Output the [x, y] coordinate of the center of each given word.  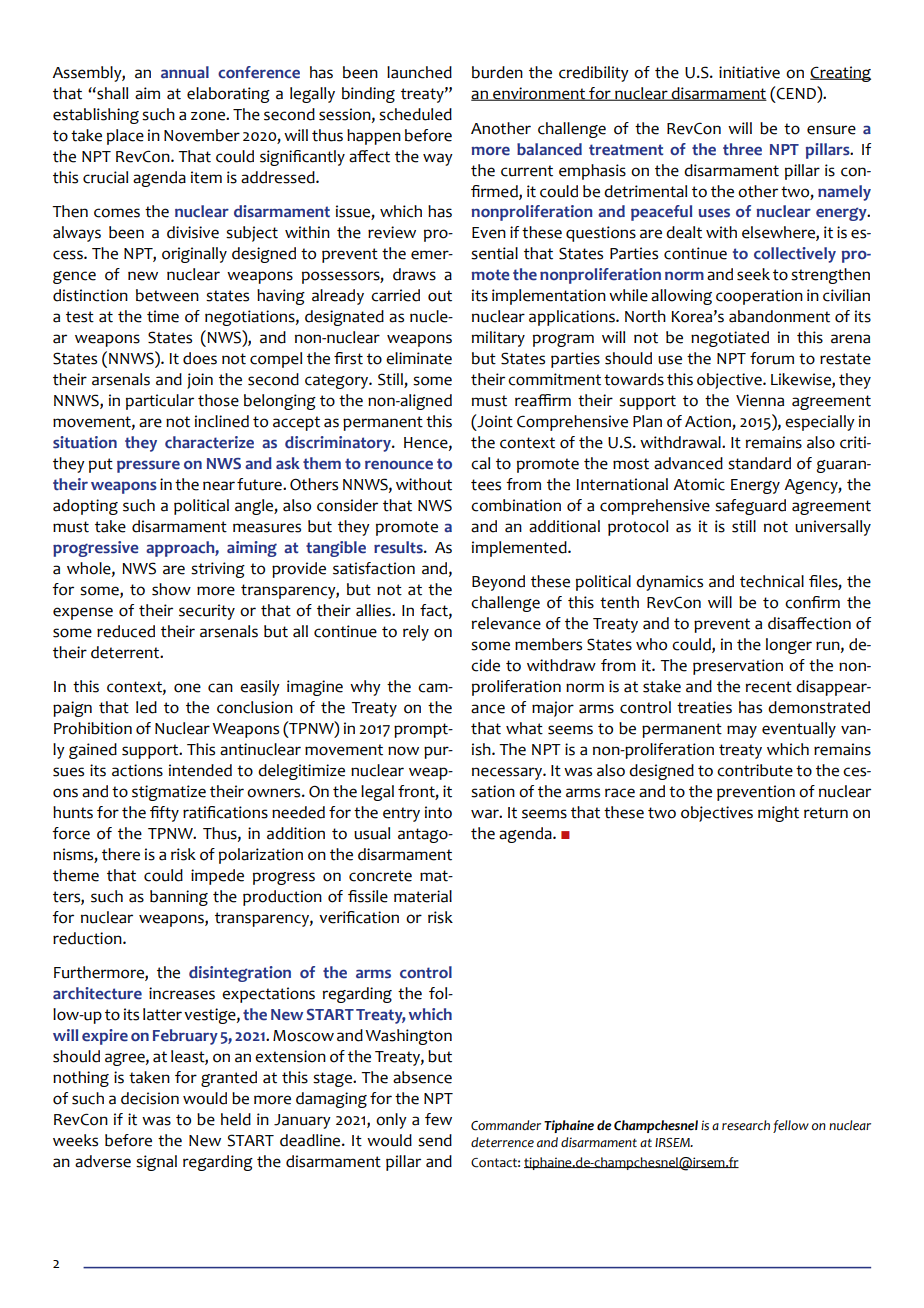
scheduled [415, 114]
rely [416, 633]
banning [179, 898]
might [778, 814]
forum [772, 358]
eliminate [419, 358]
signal [156, 1163]
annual [185, 72]
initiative [749, 72]
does [200, 358]
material [423, 896]
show [171, 589]
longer [789, 646]
